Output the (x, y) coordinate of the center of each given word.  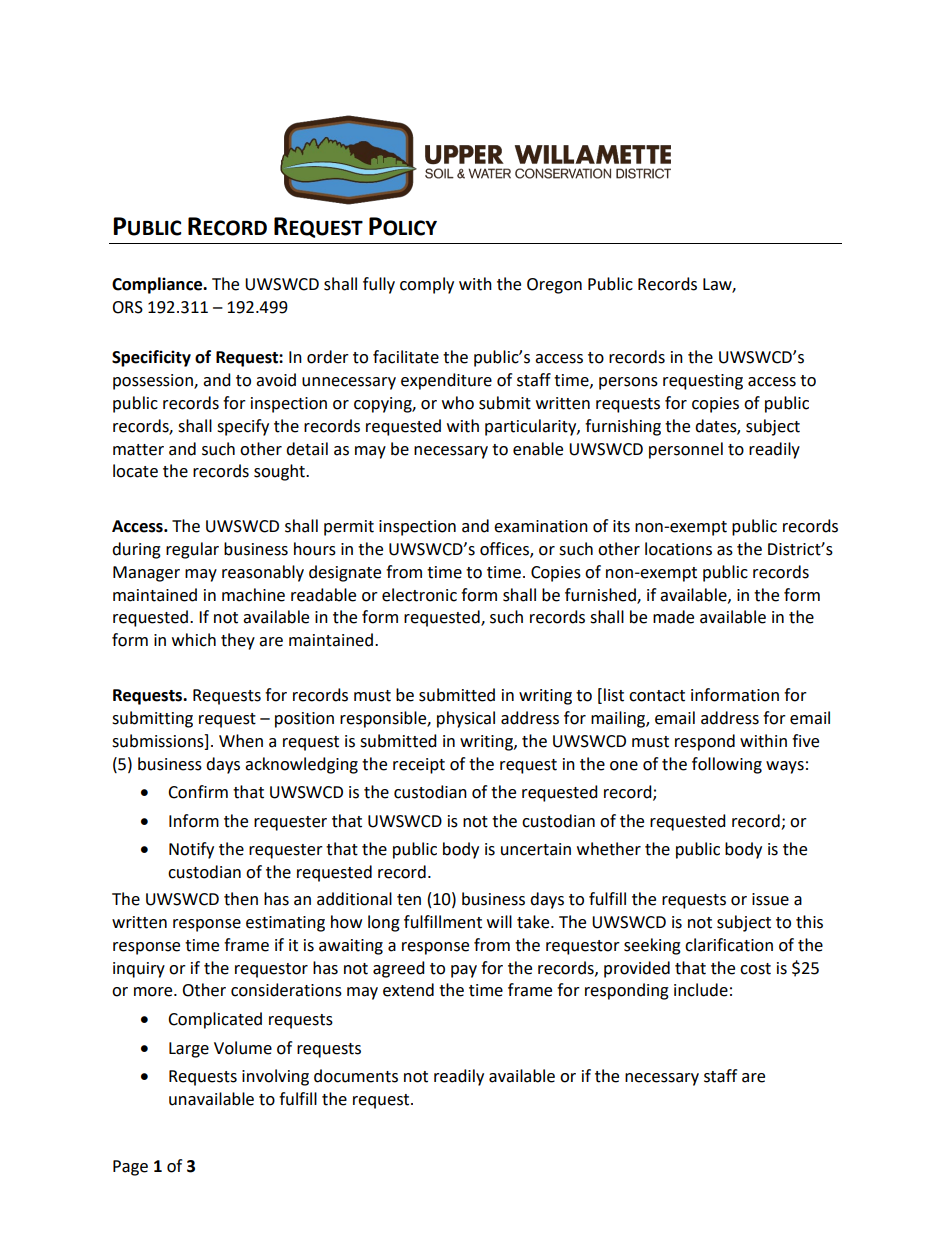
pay (464, 971)
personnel (686, 450)
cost (755, 969)
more (154, 992)
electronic (419, 595)
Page (130, 1168)
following (727, 765)
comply (427, 285)
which (194, 640)
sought (280, 472)
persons (628, 383)
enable (538, 449)
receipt (419, 766)
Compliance (158, 285)
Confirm (198, 792)
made (673, 617)
